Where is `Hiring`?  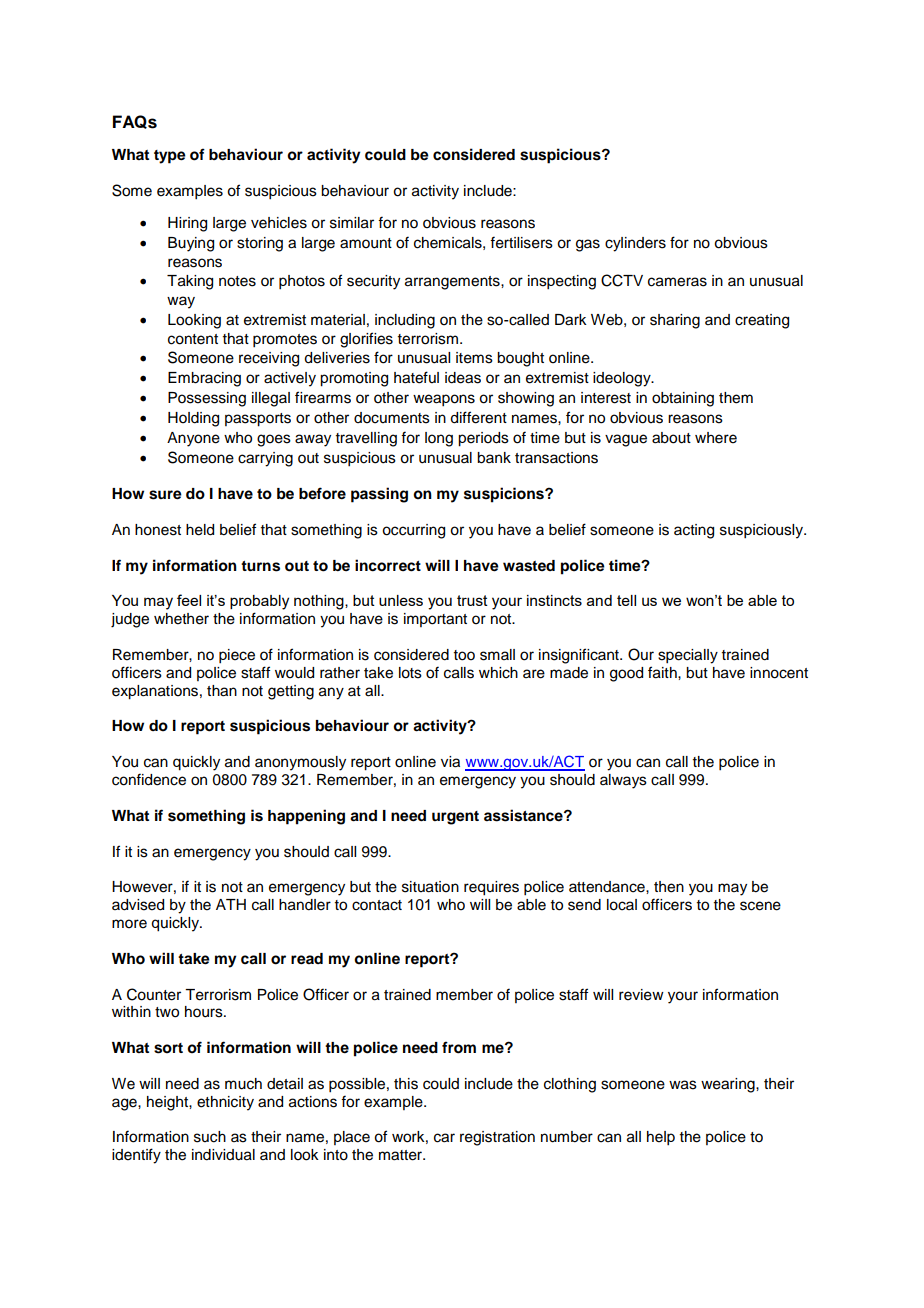 Hiring is located at coordinates (187, 224).
